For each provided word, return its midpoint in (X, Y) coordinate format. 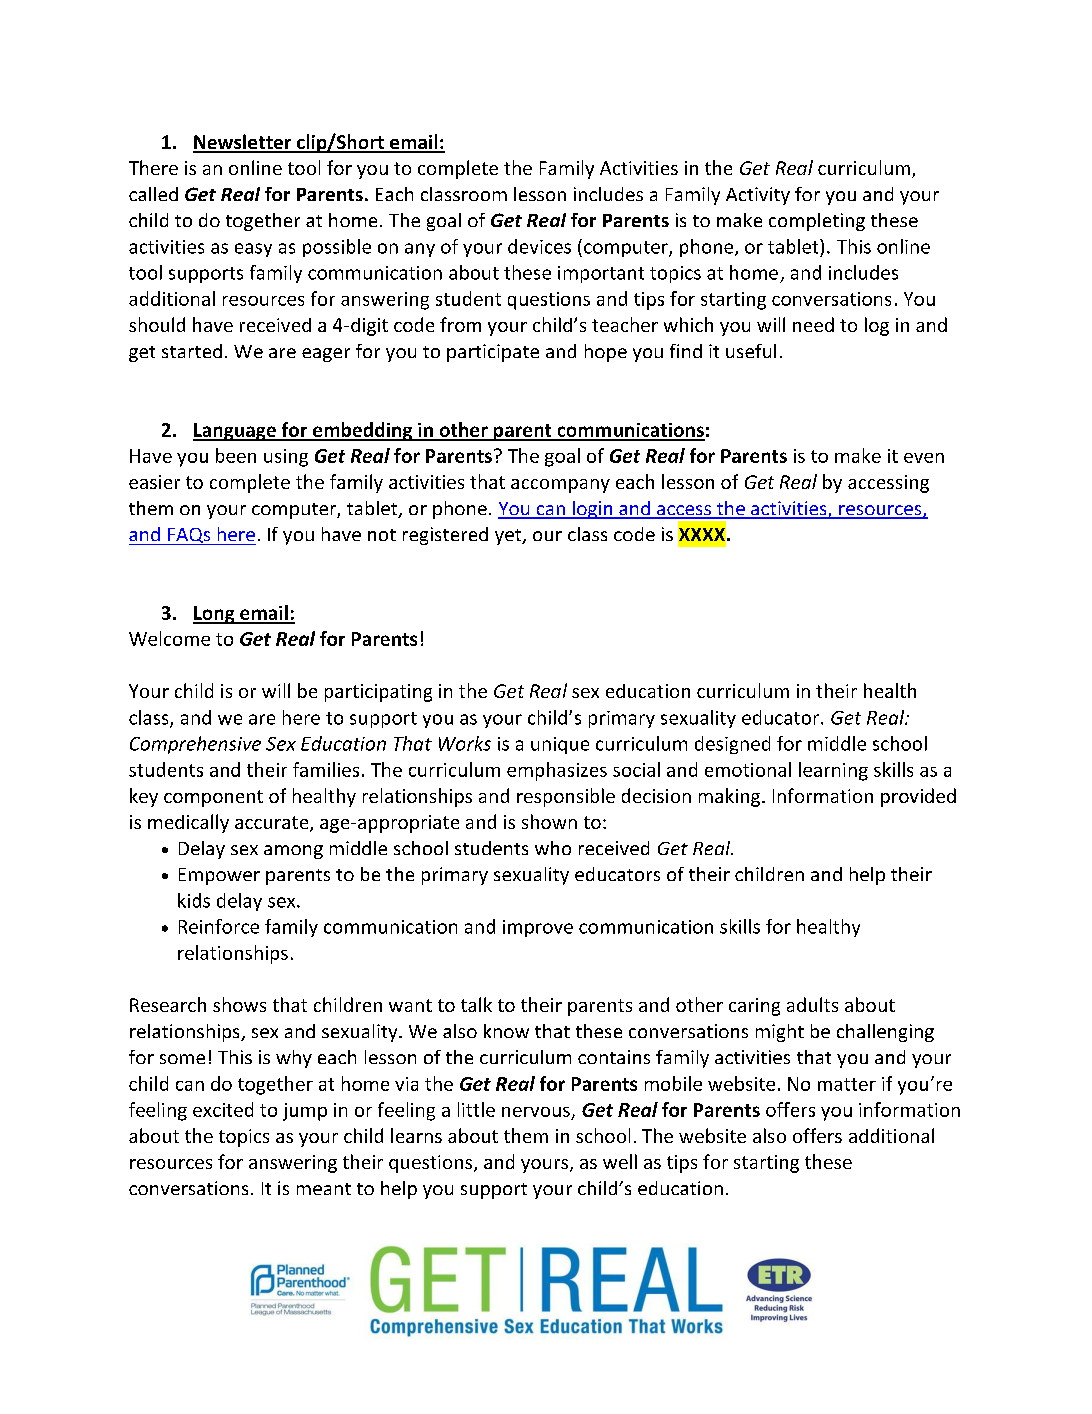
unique (560, 745)
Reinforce (219, 926)
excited (223, 1109)
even (924, 458)
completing (817, 222)
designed (732, 745)
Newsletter (243, 143)
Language (235, 432)
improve (538, 928)
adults (812, 1004)
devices (539, 246)
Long (215, 615)
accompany (560, 486)
